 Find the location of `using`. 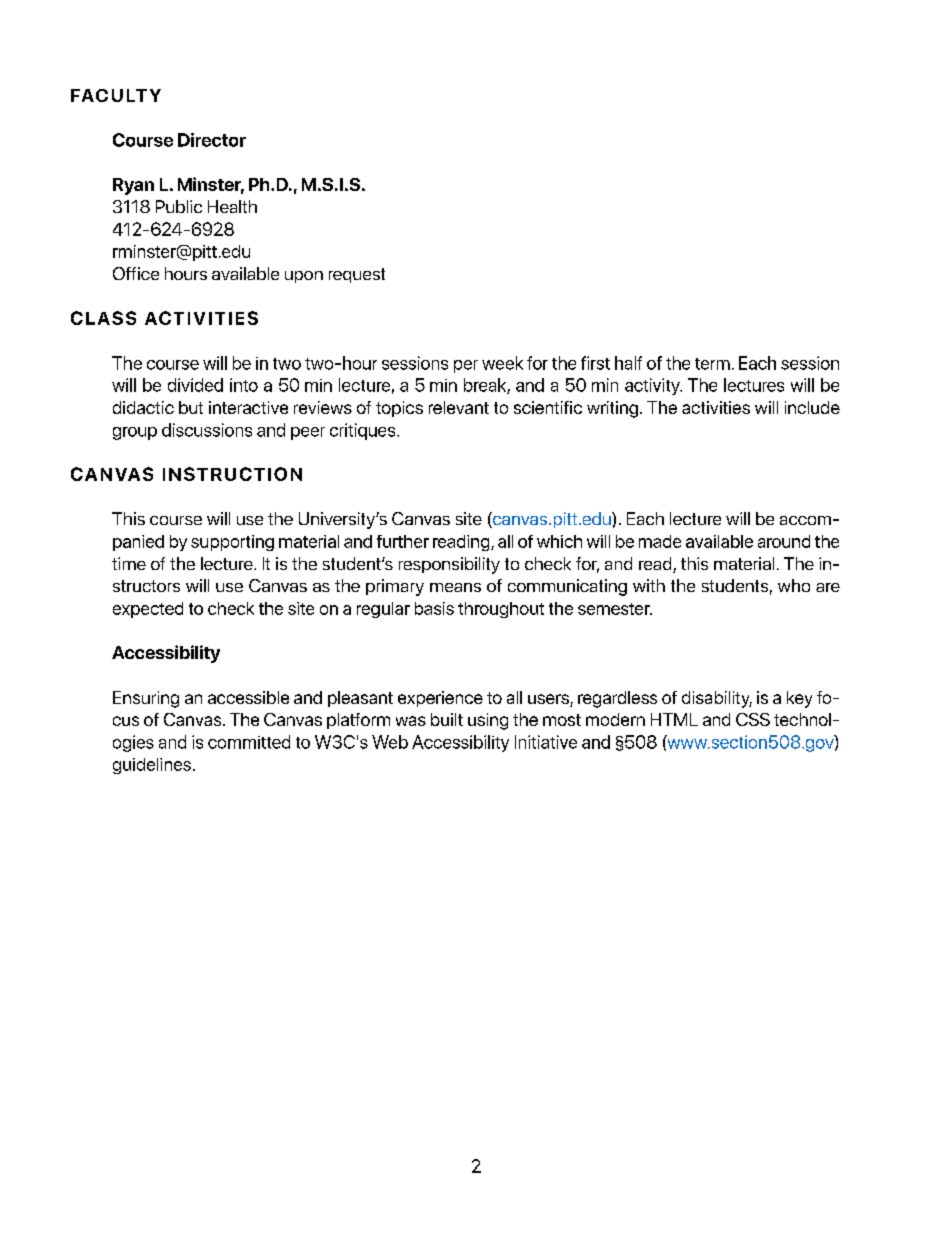

using is located at coordinates (488, 721).
